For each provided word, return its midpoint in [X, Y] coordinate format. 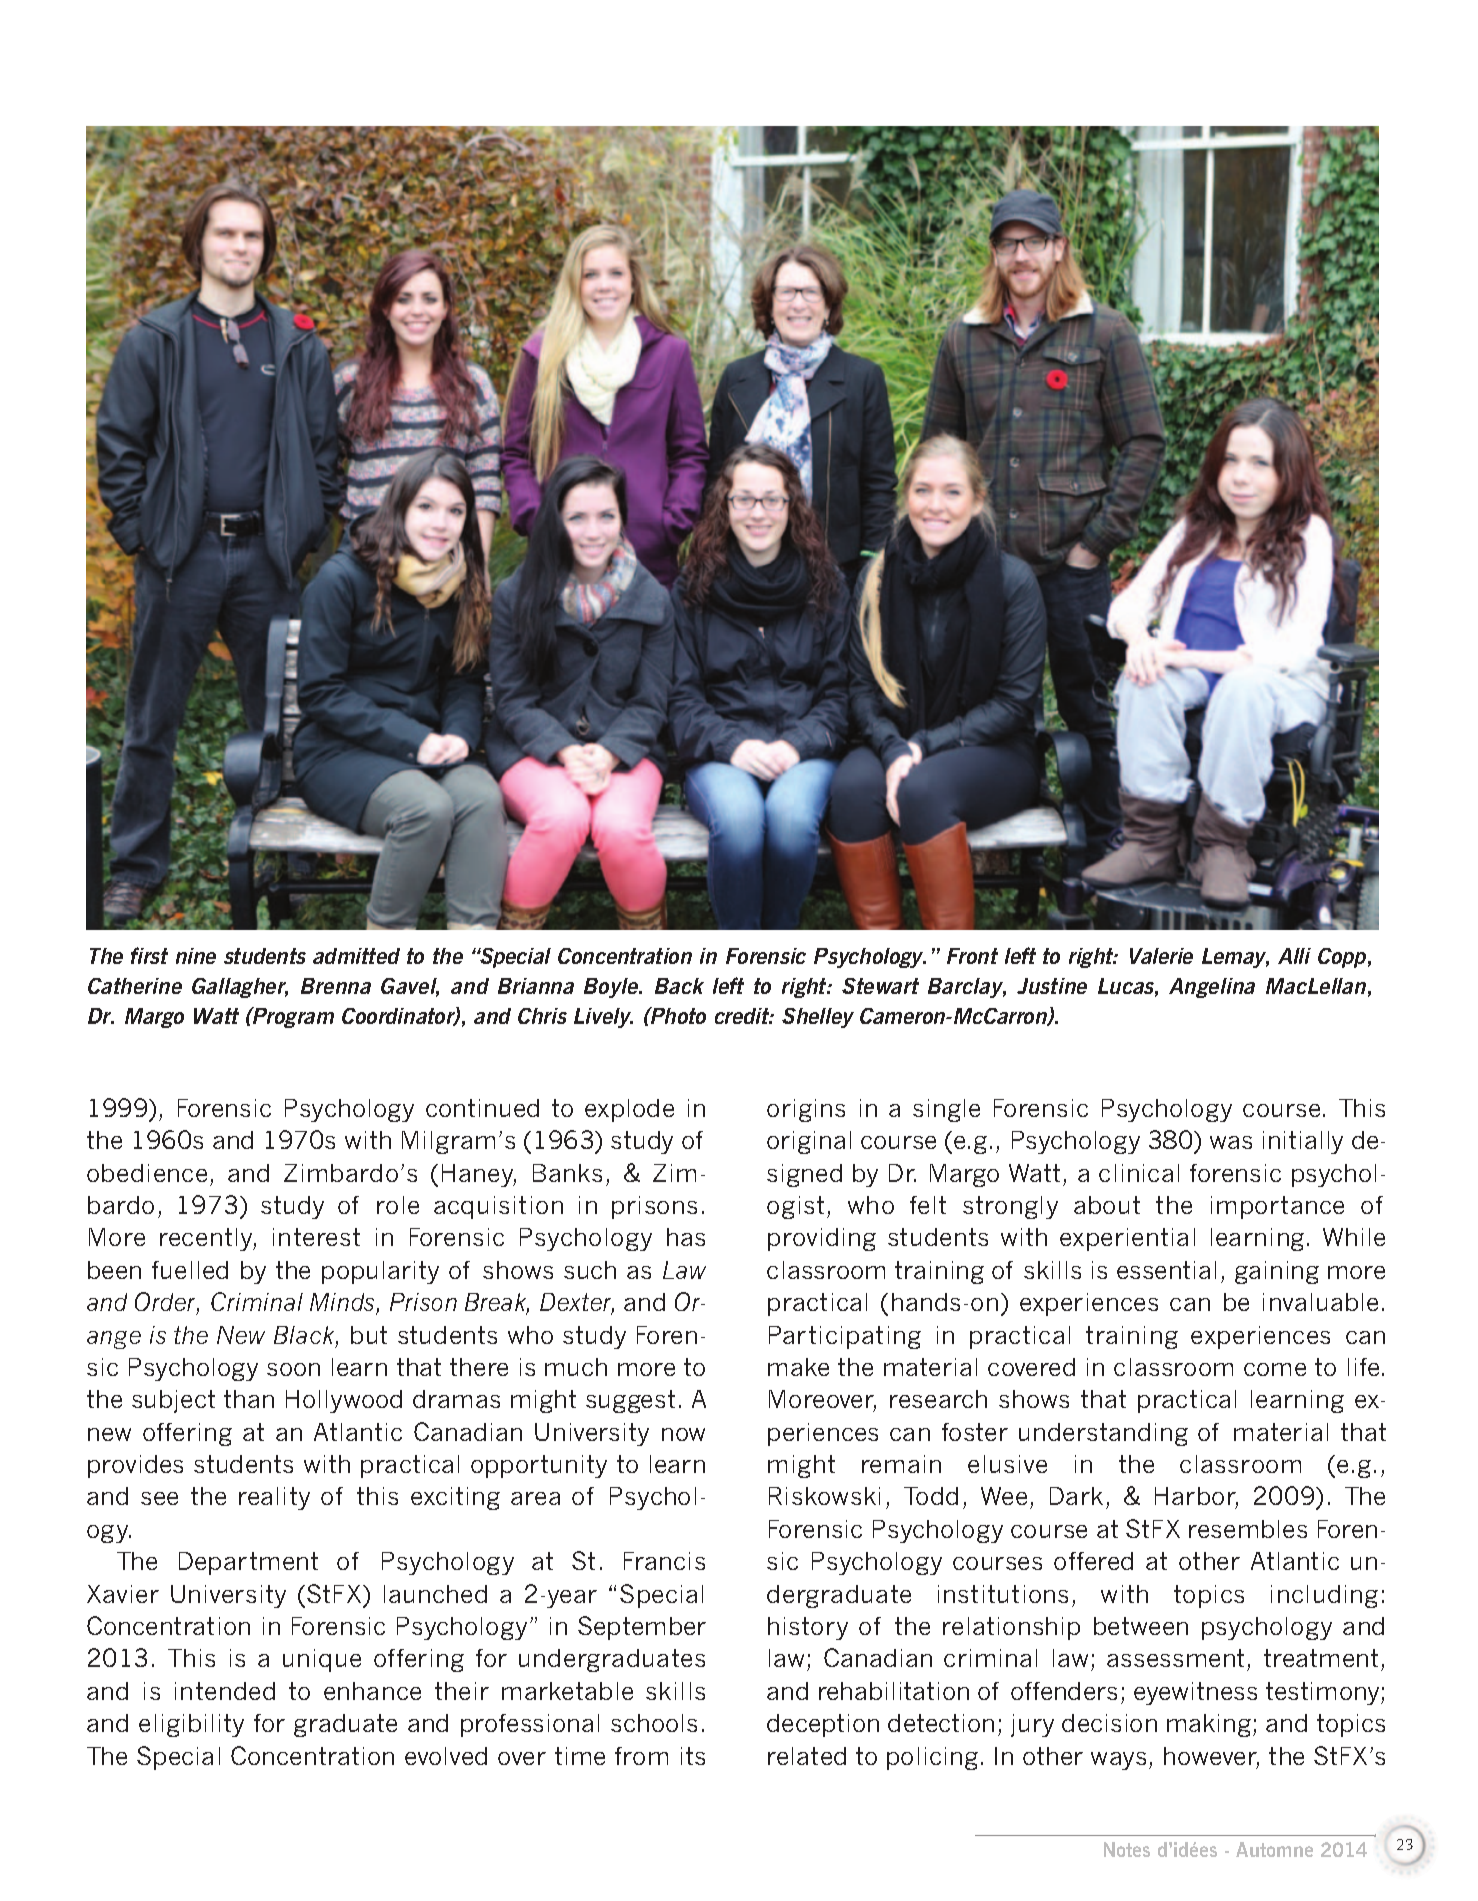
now [683, 1434]
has [686, 1237]
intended [225, 1691]
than [249, 1399]
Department [248, 1563]
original [809, 1142]
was [1231, 1142]
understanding [1103, 1434]
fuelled [190, 1270]
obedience [147, 1173]
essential [1166, 1270]
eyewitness [1195, 1693]
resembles [1248, 1529]
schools [654, 1723]
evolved [446, 1756]
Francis [664, 1561]
